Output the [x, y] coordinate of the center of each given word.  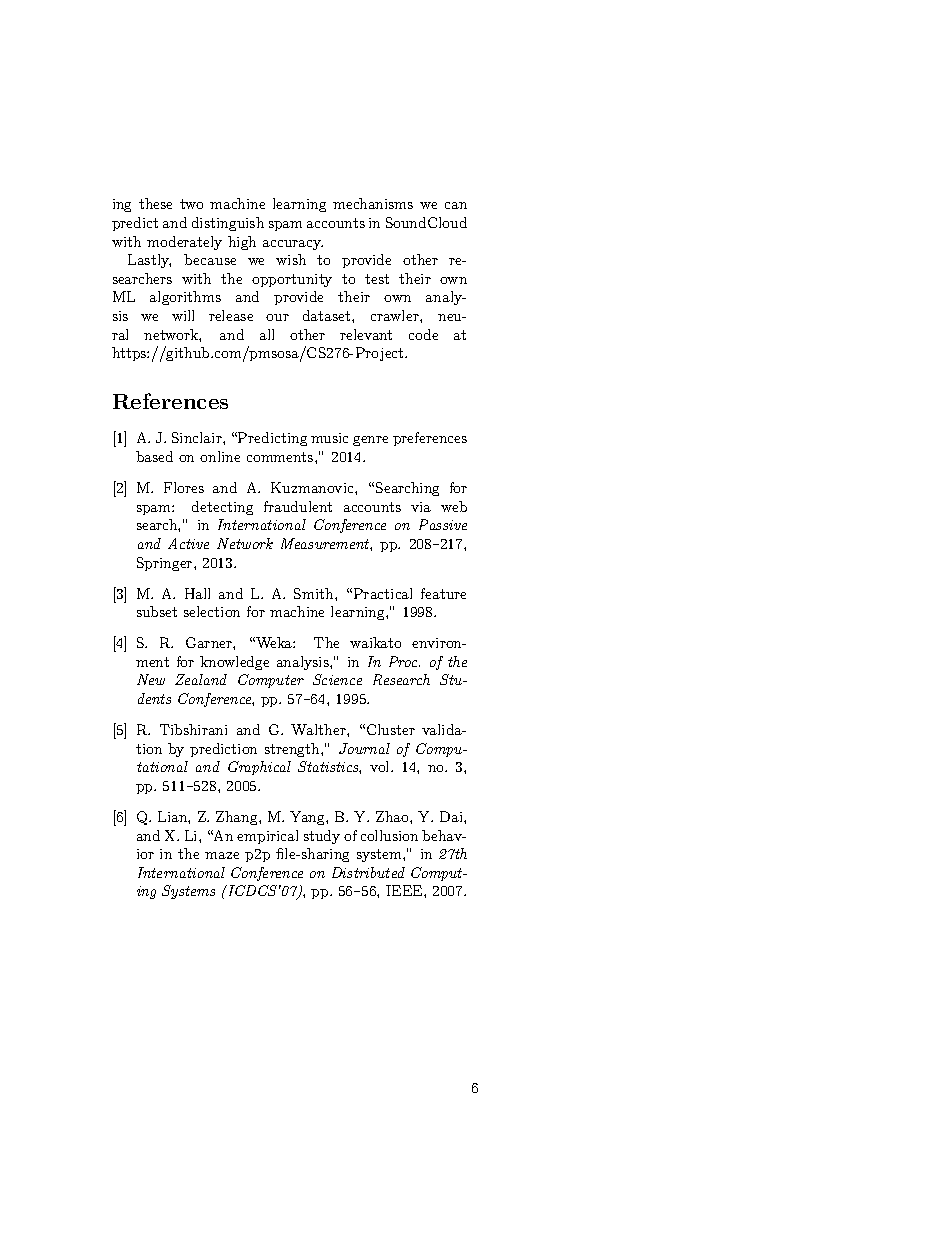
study [322, 837]
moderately [184, 243]
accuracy [293, 245]
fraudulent [298, 506]
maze [222, 855]
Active [188, 543]
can [456, 205]
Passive [443, 524]
